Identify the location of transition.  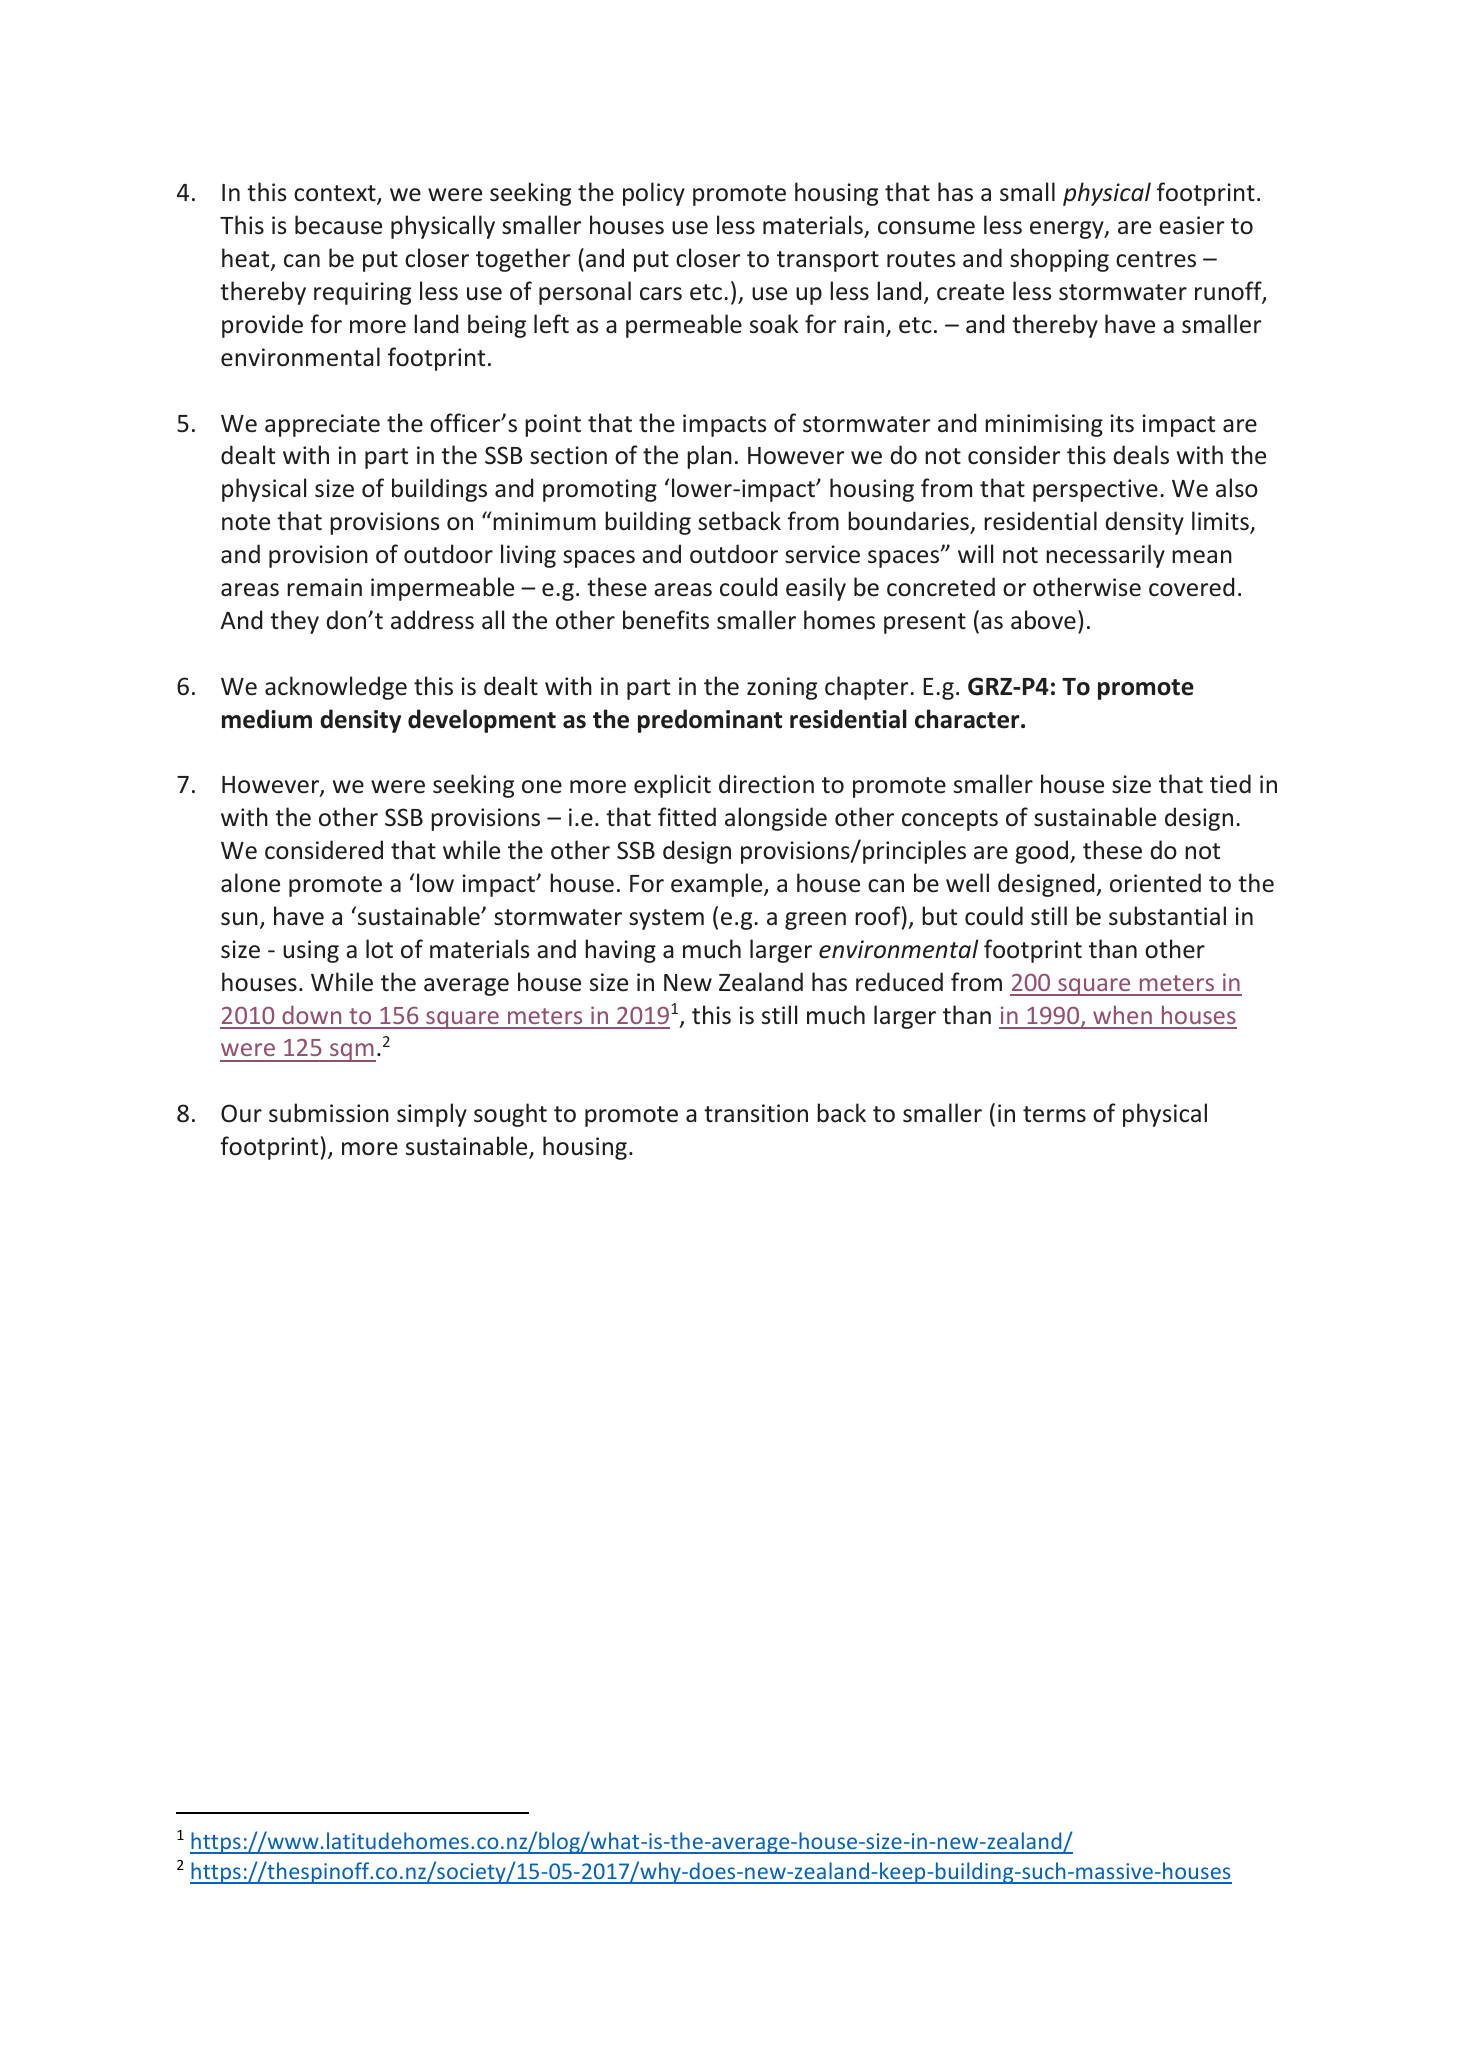
(756, 1113).
